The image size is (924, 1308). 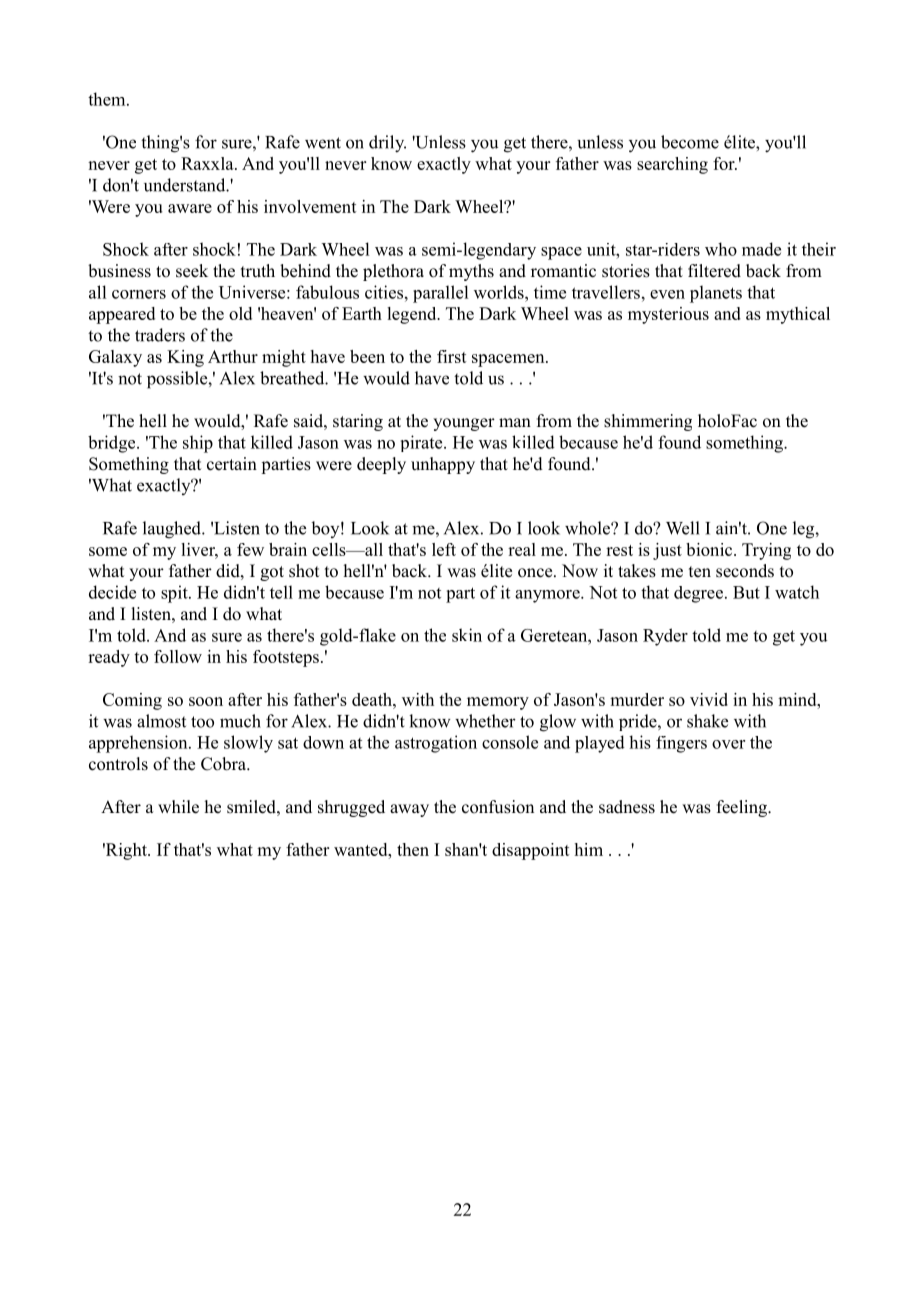 I want to click on certain, so click(x=232, y=464).
